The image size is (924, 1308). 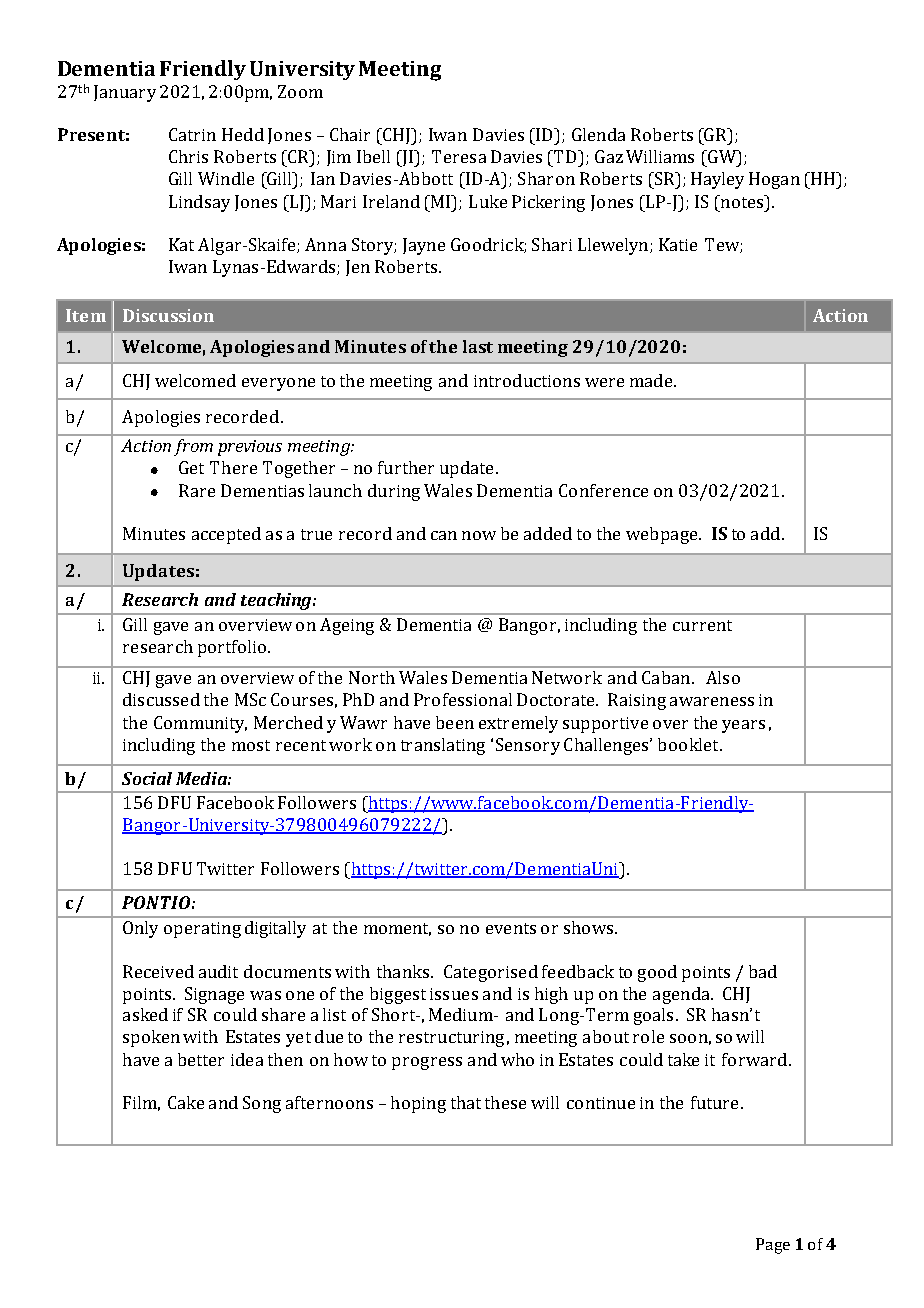 I want to click on portfolio, so click(x=232, y=648).
